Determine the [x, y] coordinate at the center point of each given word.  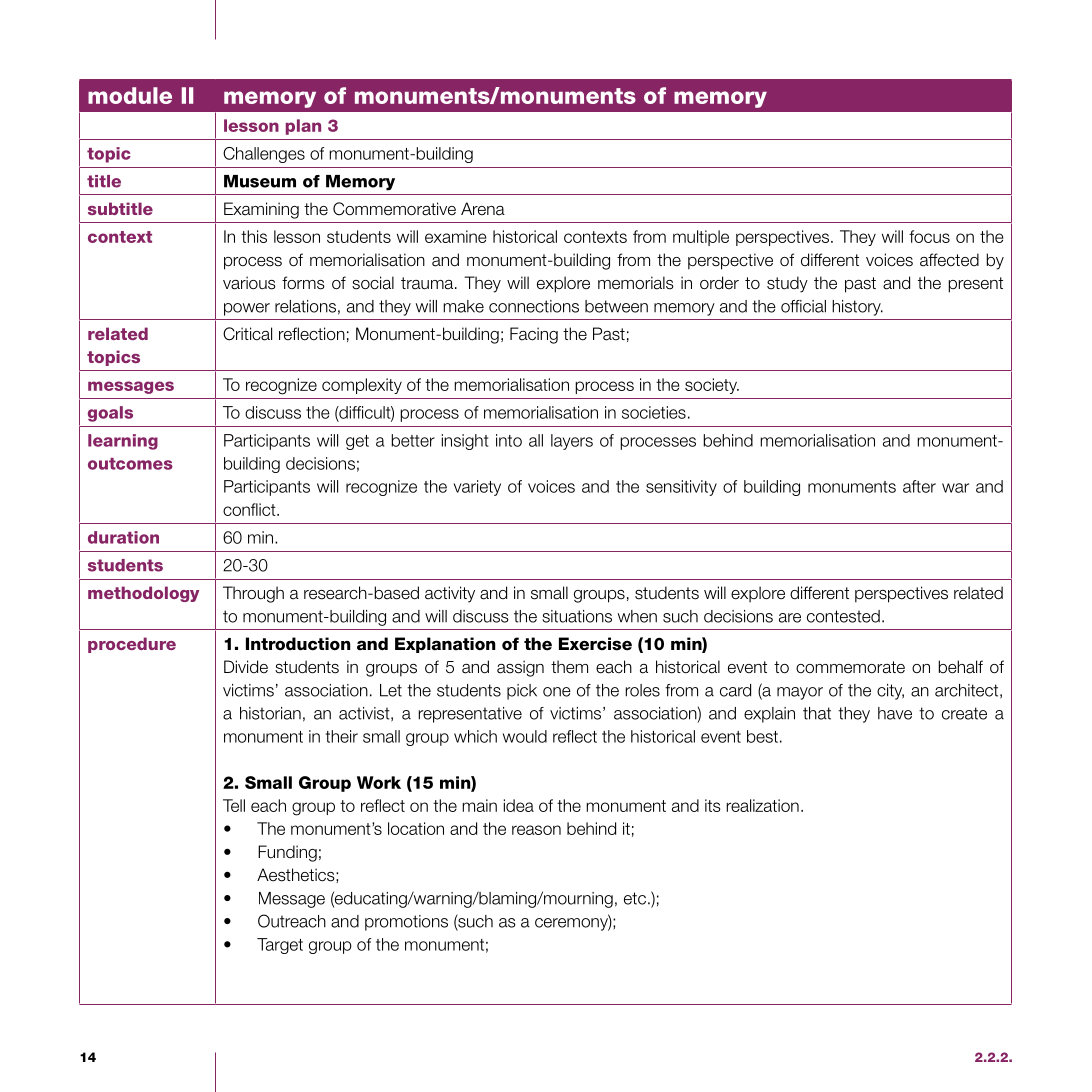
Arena [483, 209]
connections [534, 306]
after [919, 486]
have [895, 713]
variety [477, 488]
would [525, 736]
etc [635, 898]
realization [762, 805]
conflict [250, 509]
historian [270, 713]
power [247, 309]
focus [929, 236]
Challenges [264, 155]
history [857, 308]
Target [280, 946]
